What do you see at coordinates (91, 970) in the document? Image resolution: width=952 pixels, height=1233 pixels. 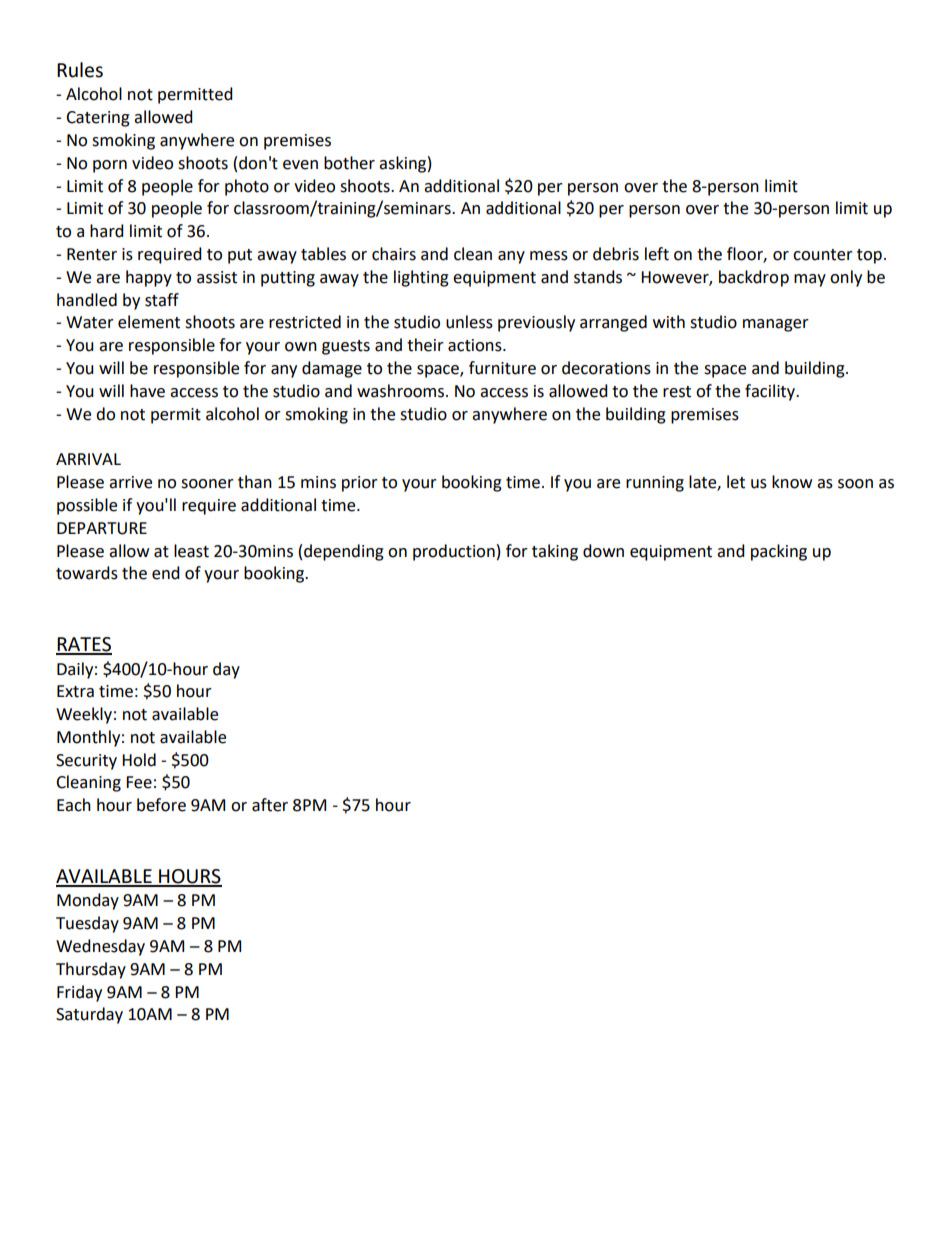 I see `Thursday` at bounding box center [91, 970].
